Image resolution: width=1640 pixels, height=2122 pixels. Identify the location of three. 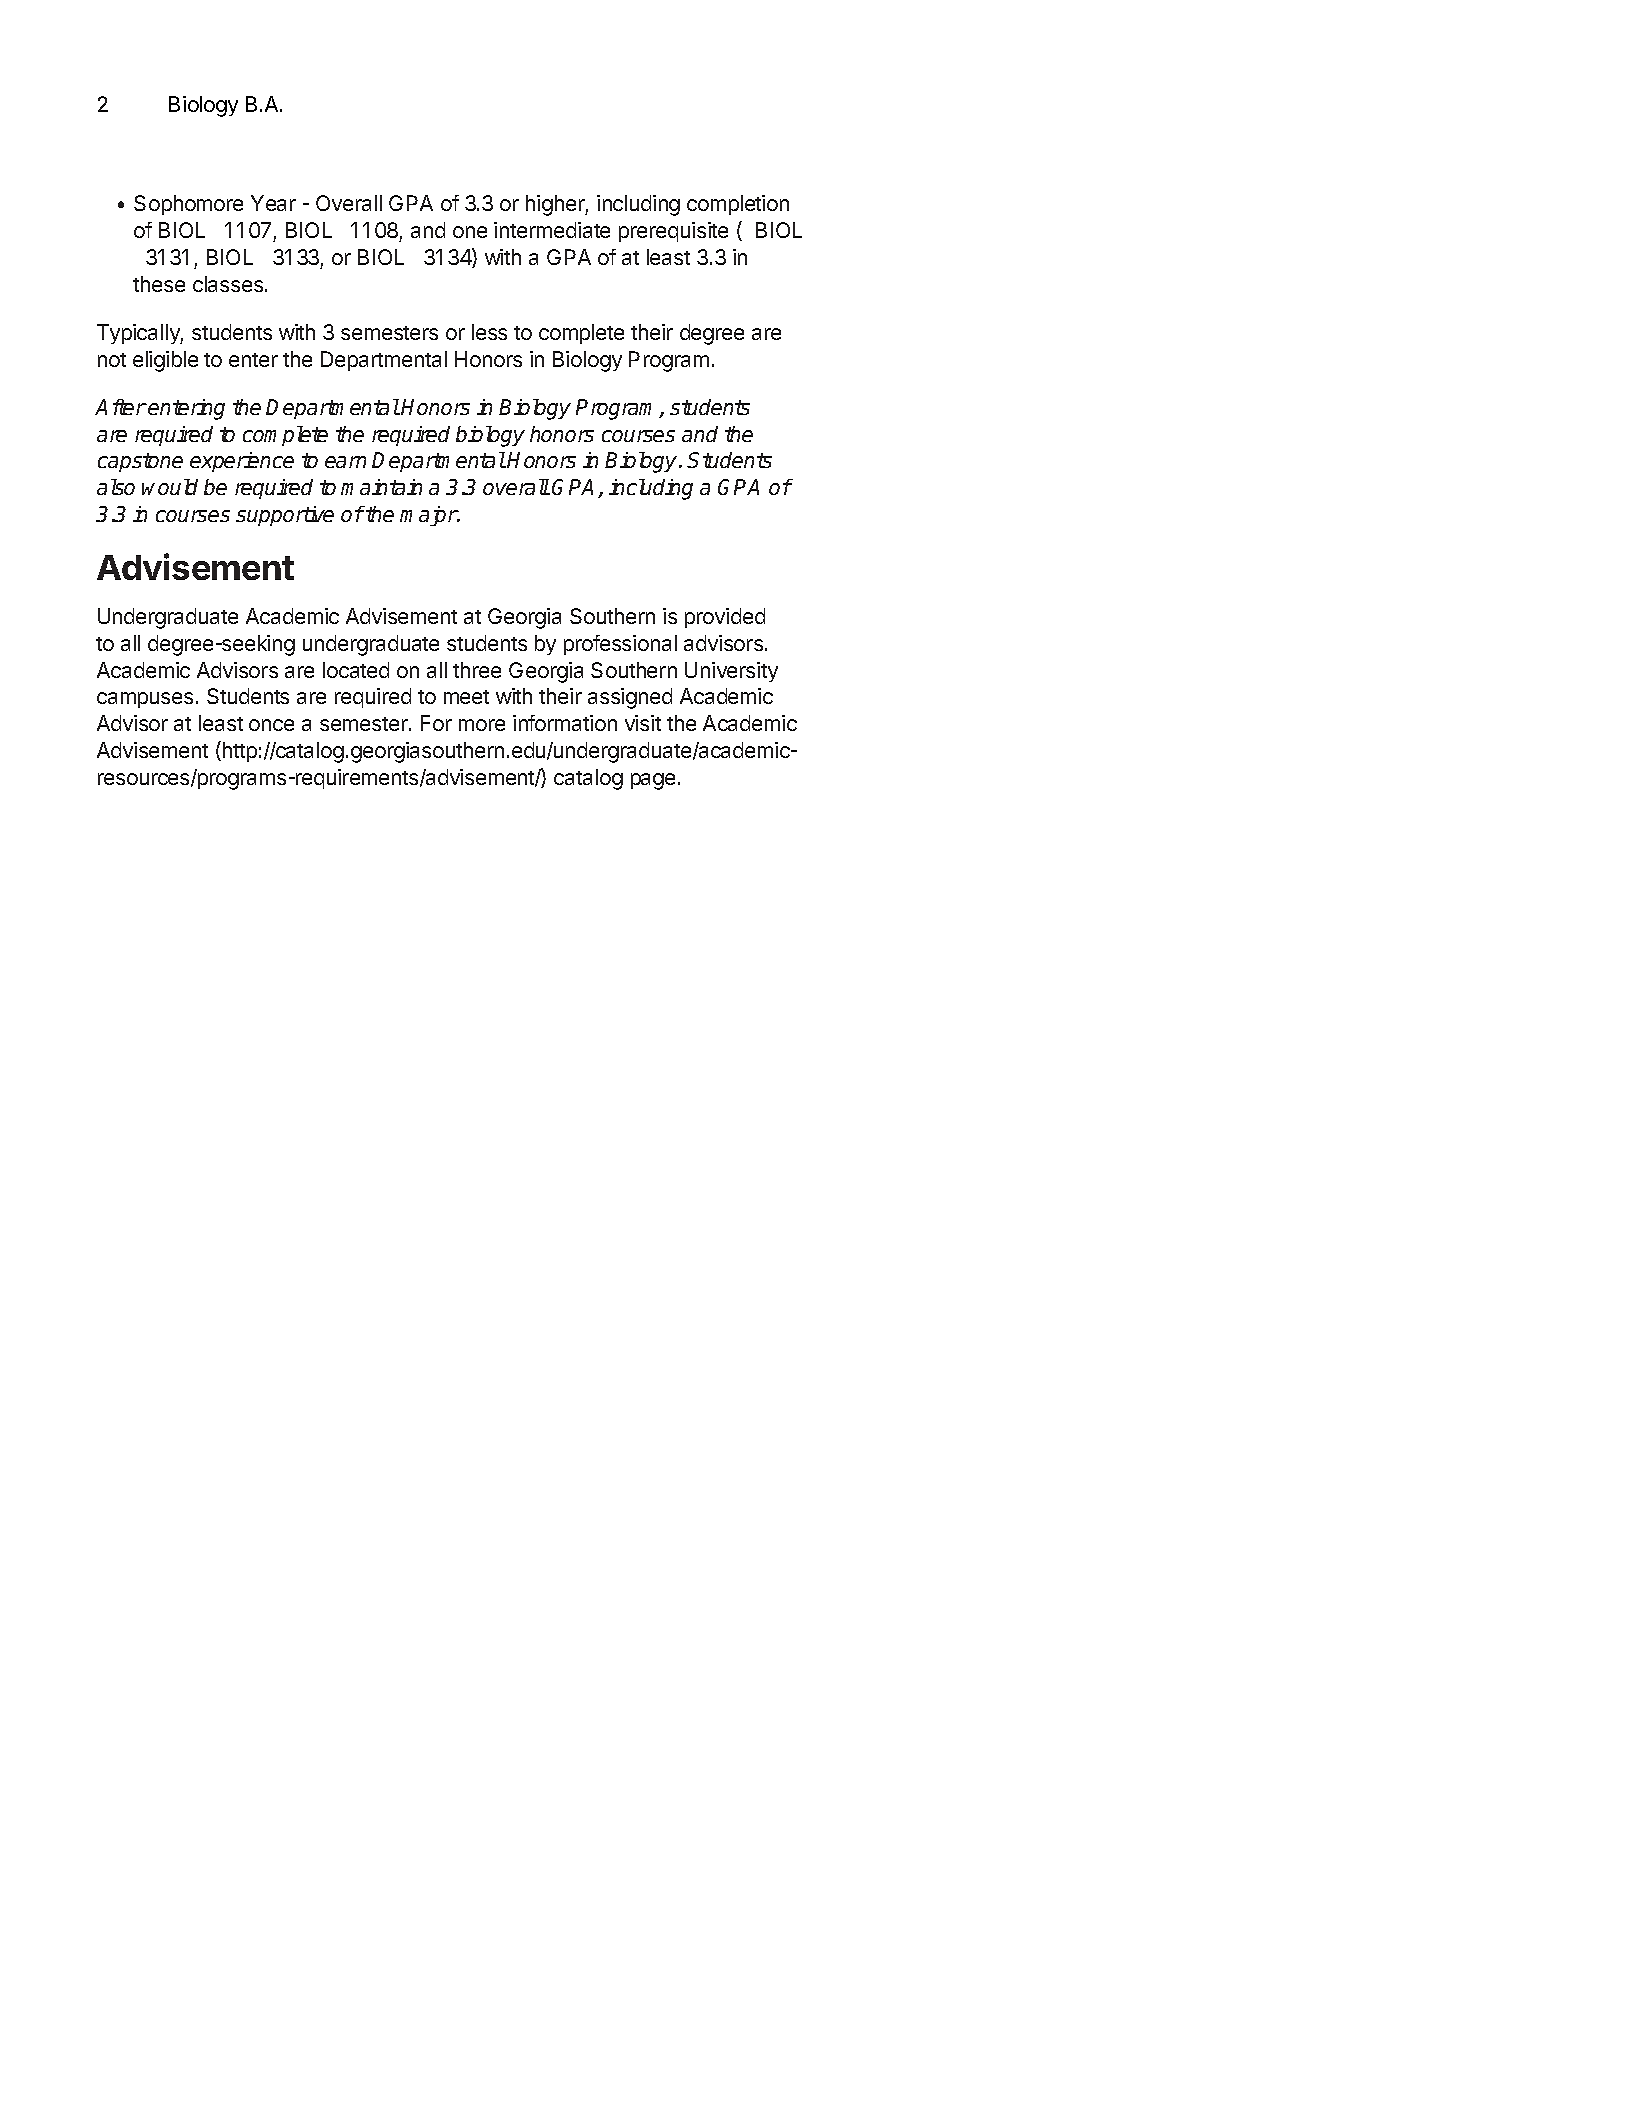
(477, 670).
